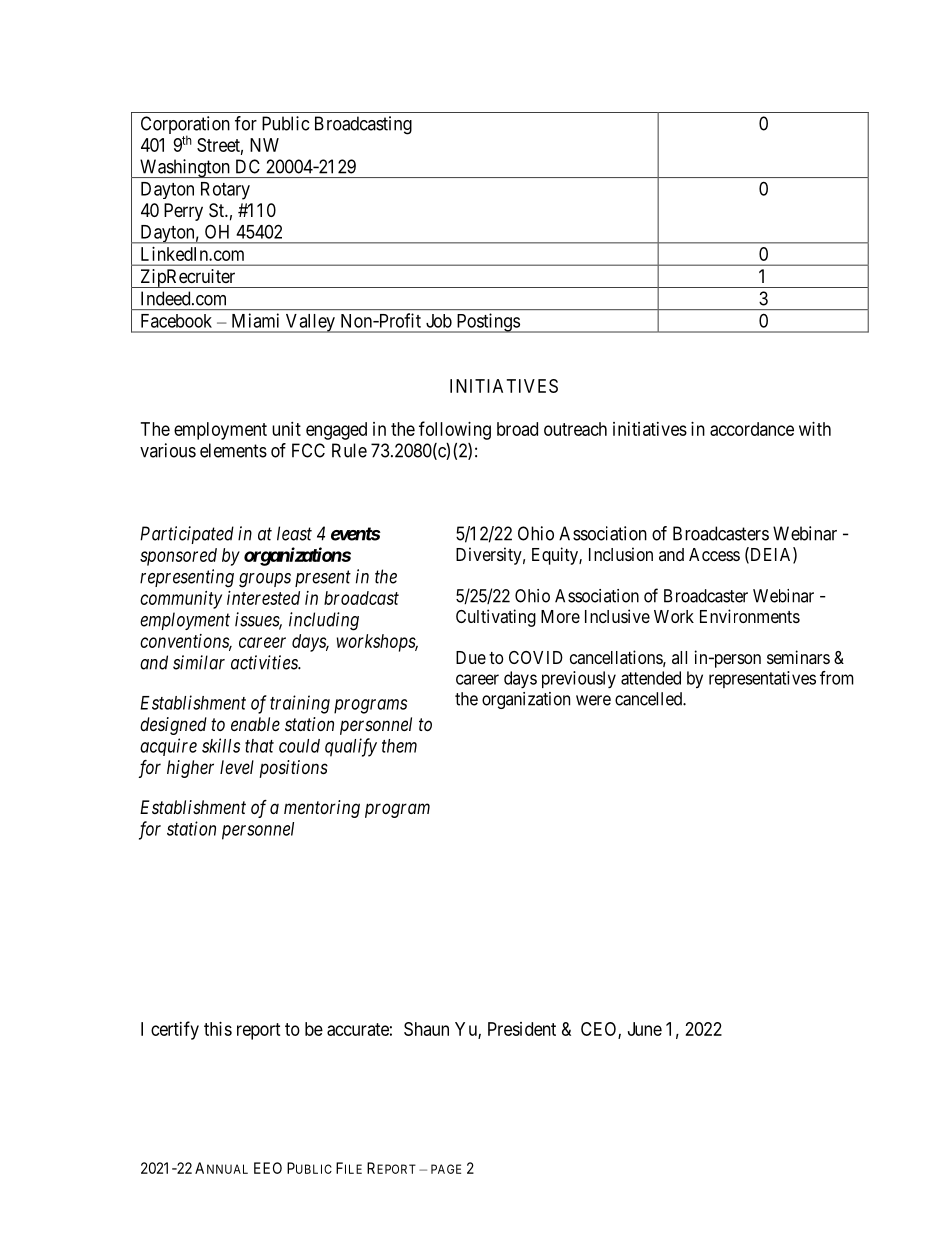 The width and height of the document is (952, 1233). What do you see at coordinates (455, 430) in the document?
I see `following` at bounding box center [455, 430].
